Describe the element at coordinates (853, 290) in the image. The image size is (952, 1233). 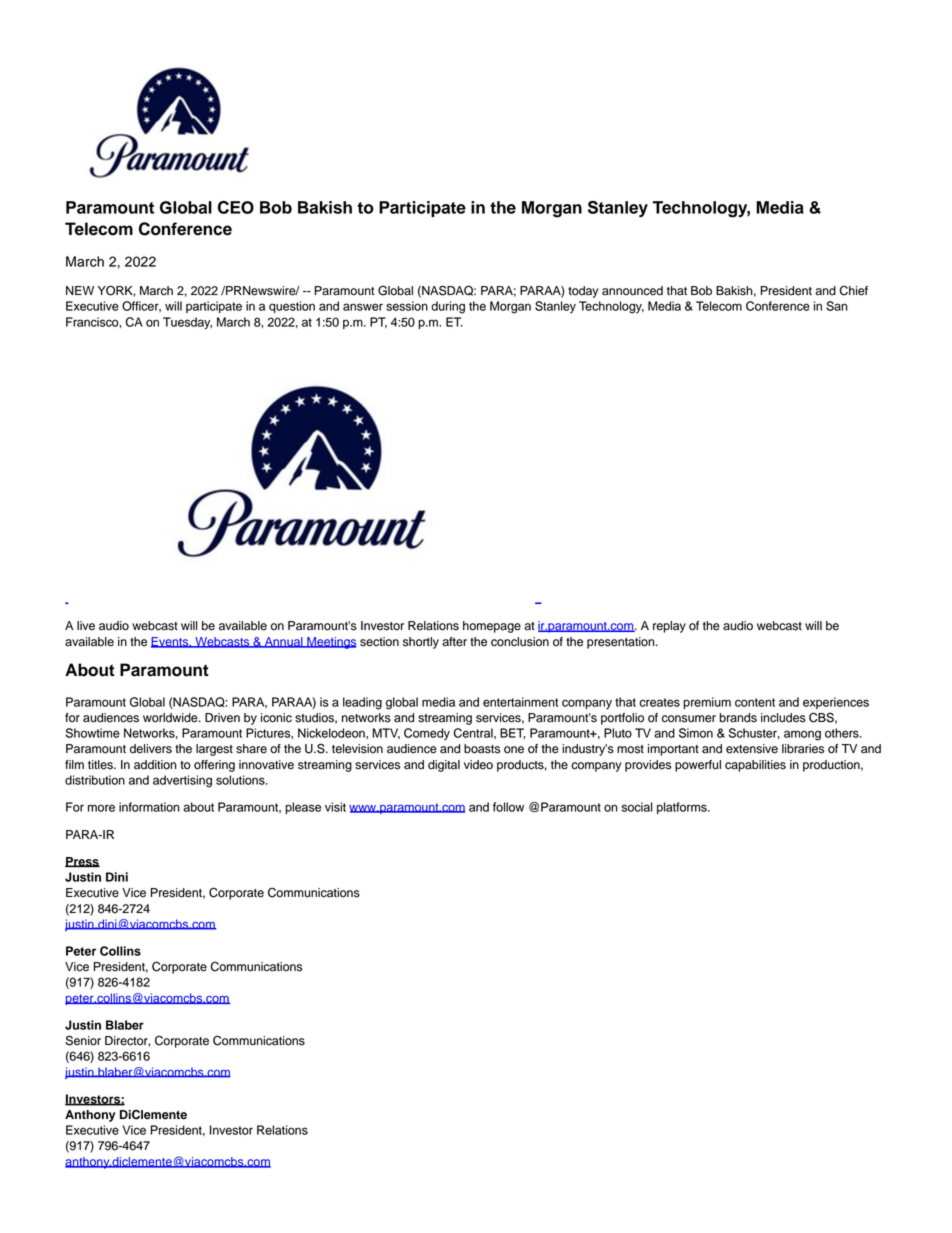
I see `Chief` at that location.
